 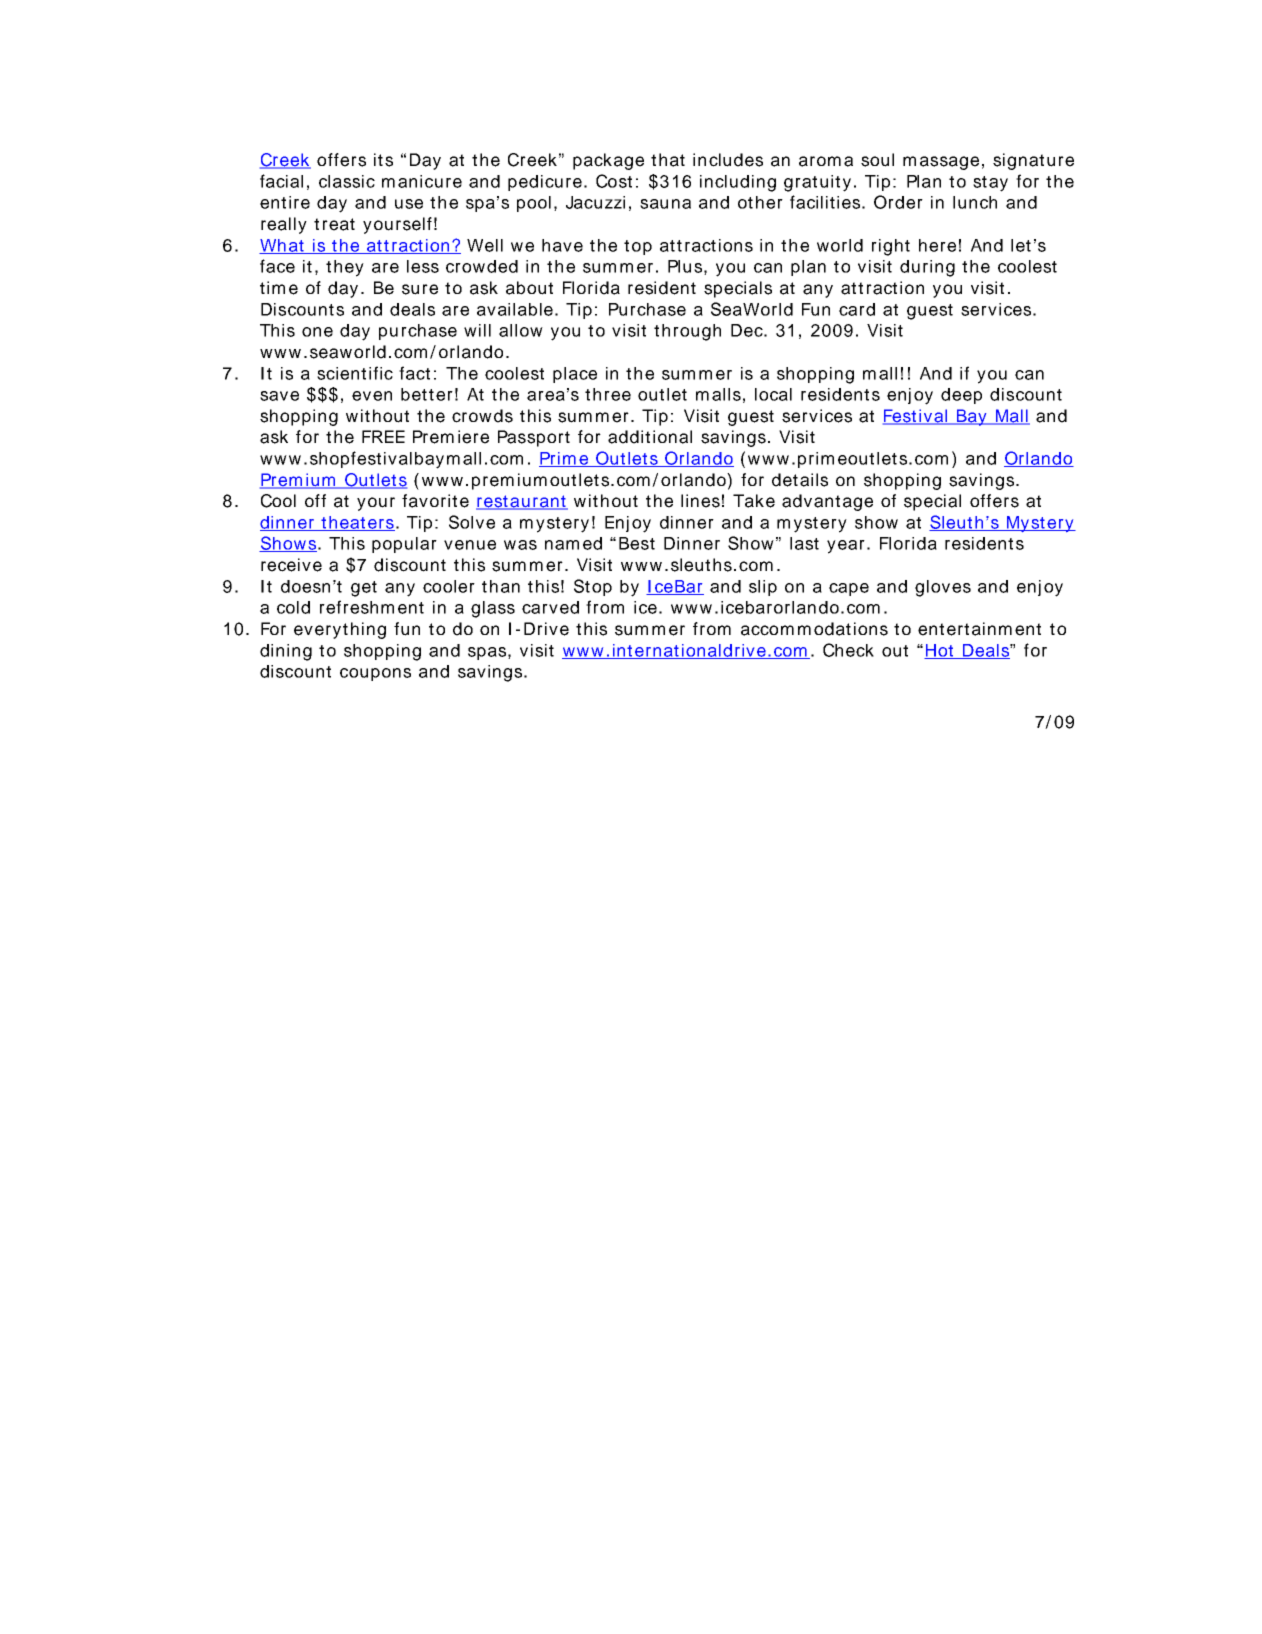 What do you see at coordinates (383, 436) in the page?
I see `FREE` at bounding box center [383, 436].
